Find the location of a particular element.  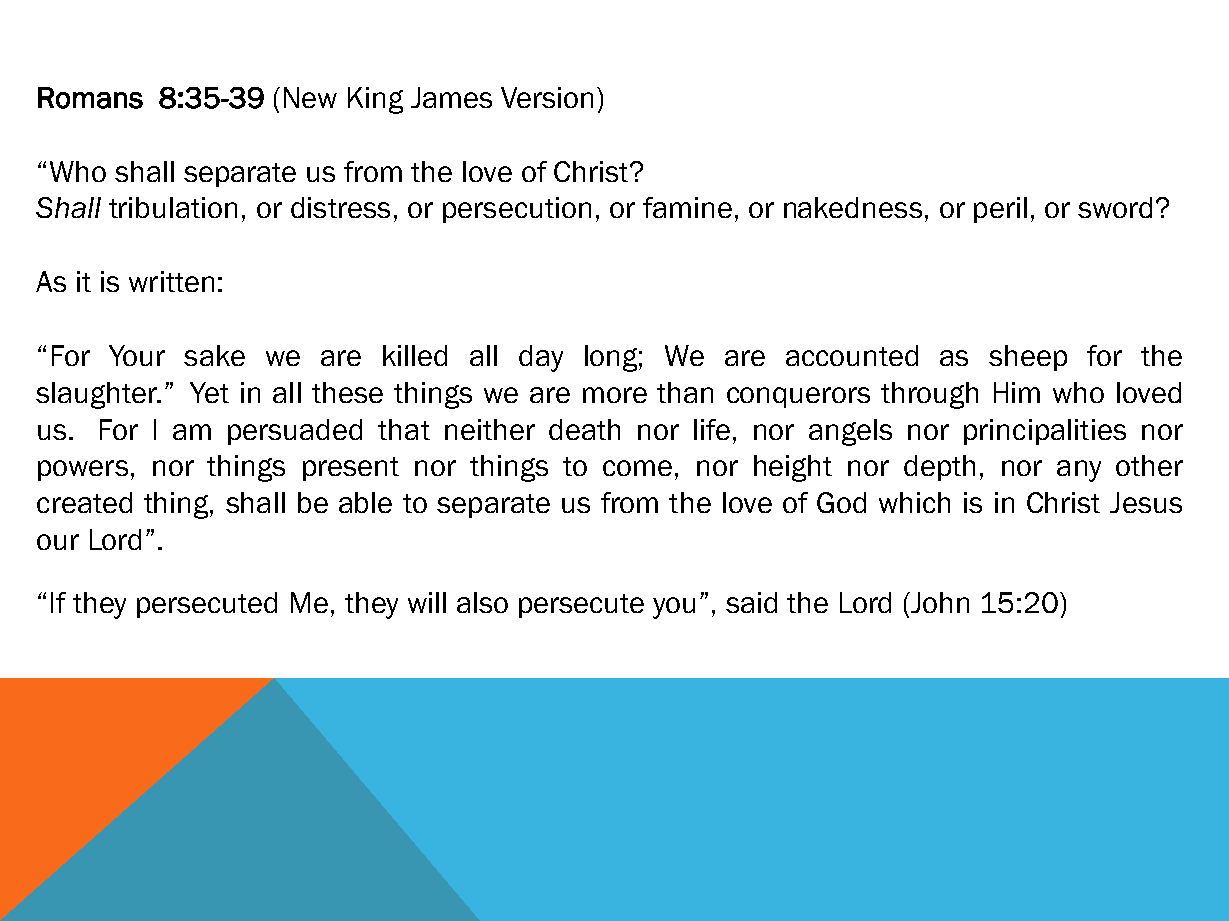

New is located at coordinates (310, 97).
